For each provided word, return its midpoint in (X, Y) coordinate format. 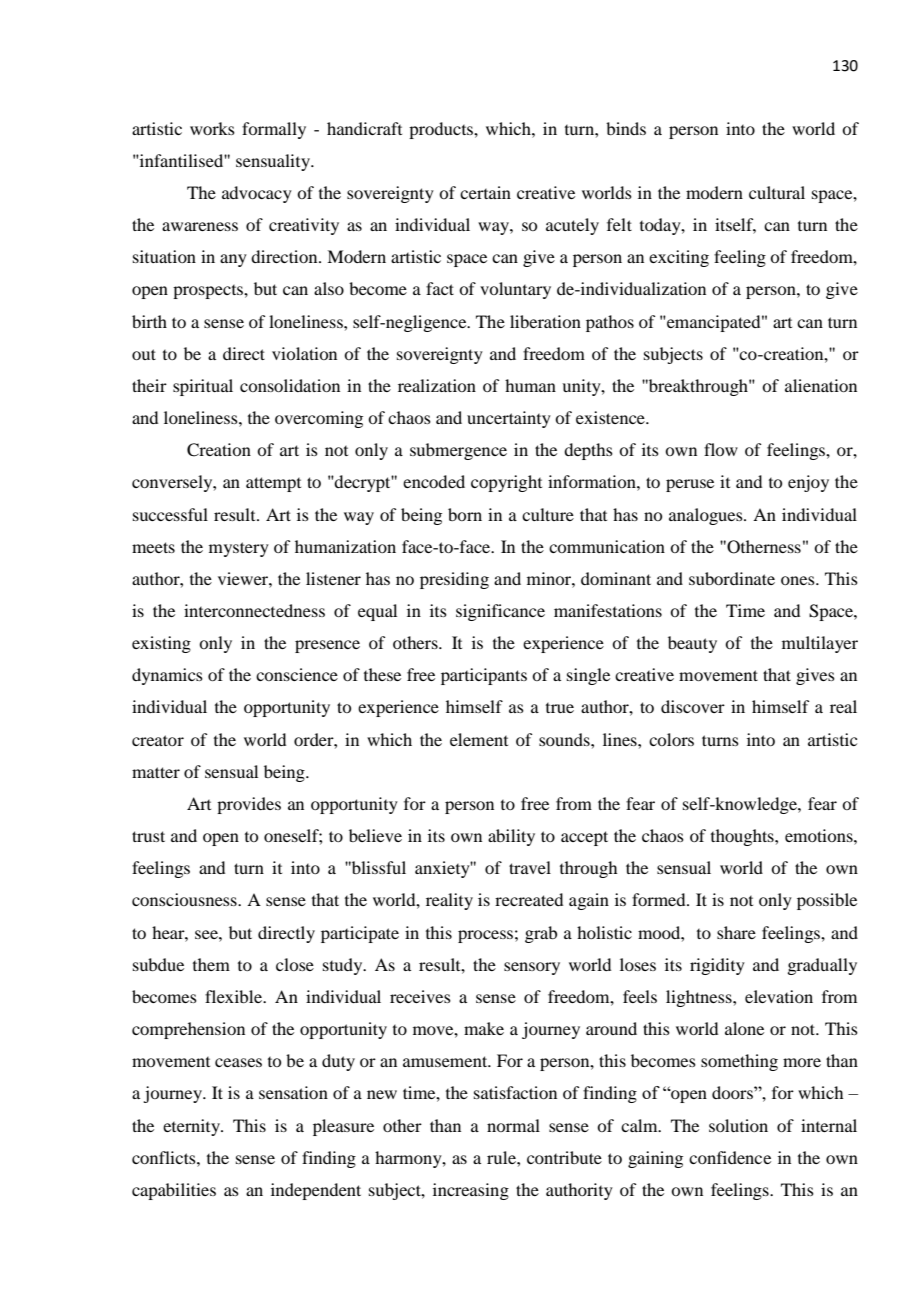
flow (721, 449)
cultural (777, 192)
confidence (730, 1157)
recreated (529, 899)
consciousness (185, 899)
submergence (458, 451)
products (442, 130)
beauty (692, 644)
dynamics (167, 676)
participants (484, 676)
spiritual (203, 387)
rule (502, 1157)
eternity (192, 1127)
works (212, 128)
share (736, 932)
